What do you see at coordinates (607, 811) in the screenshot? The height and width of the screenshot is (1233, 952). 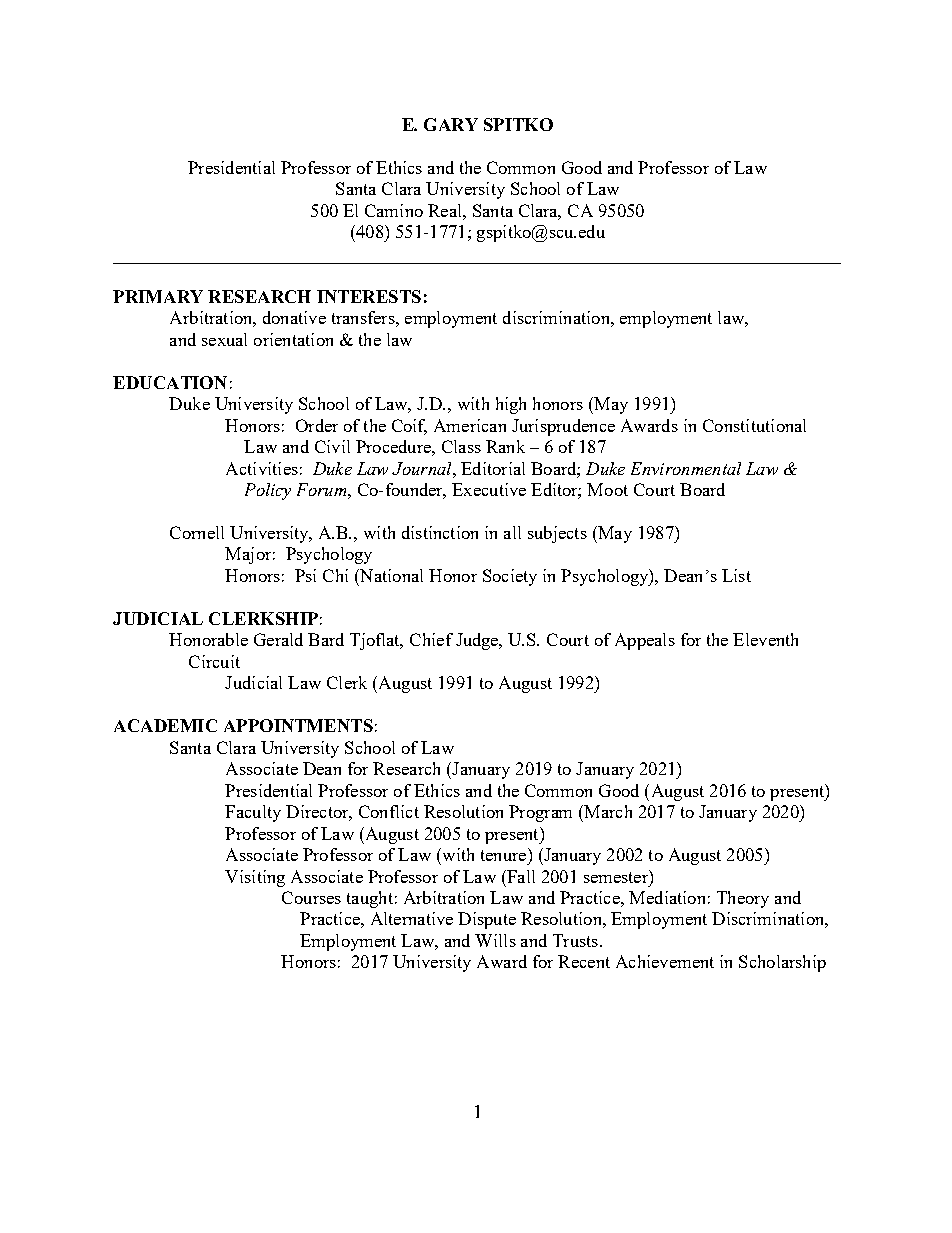 I see `March` at bounding box center [607, 811].
